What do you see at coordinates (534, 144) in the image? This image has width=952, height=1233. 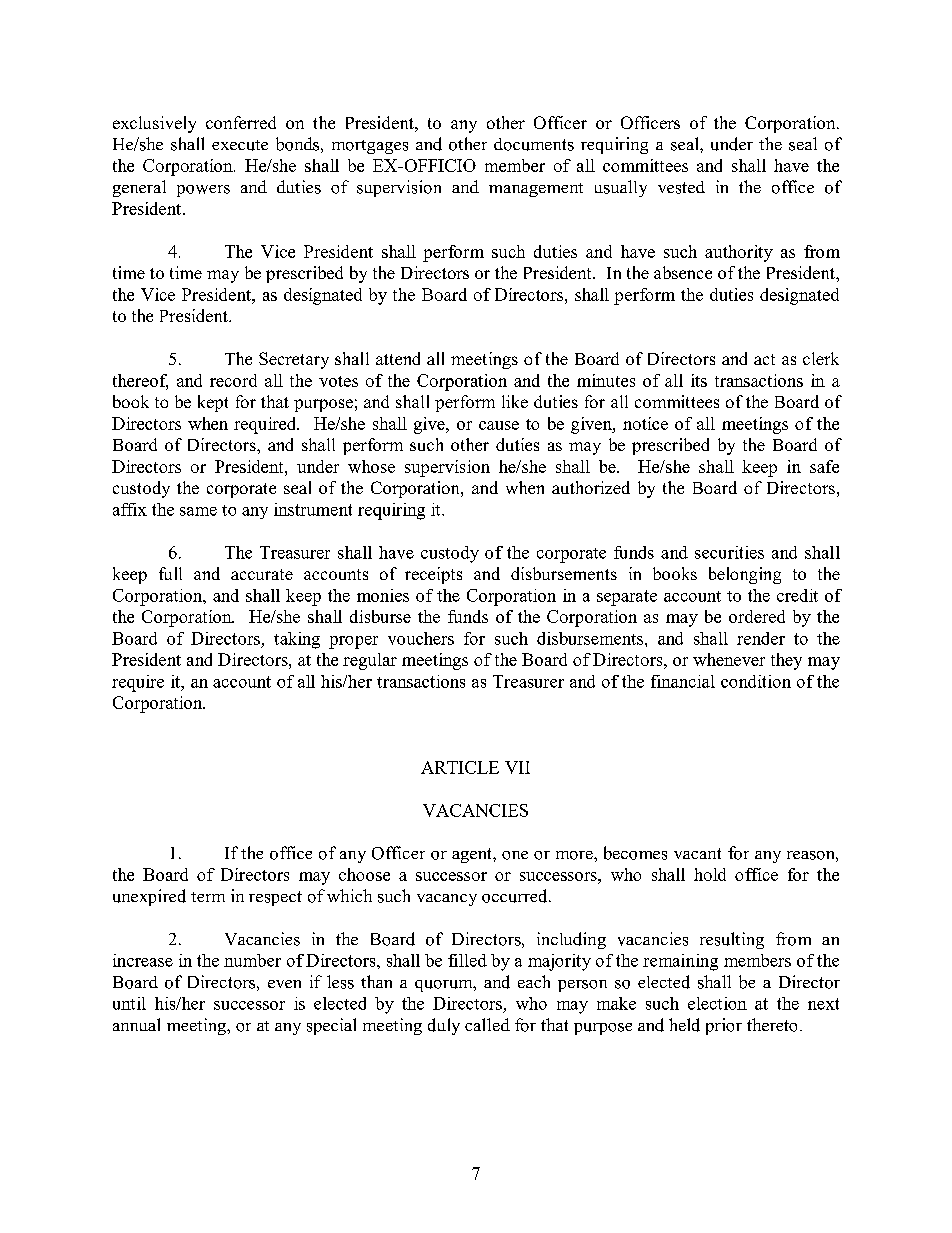 I see `documents` at bounding box center [534, 144].
